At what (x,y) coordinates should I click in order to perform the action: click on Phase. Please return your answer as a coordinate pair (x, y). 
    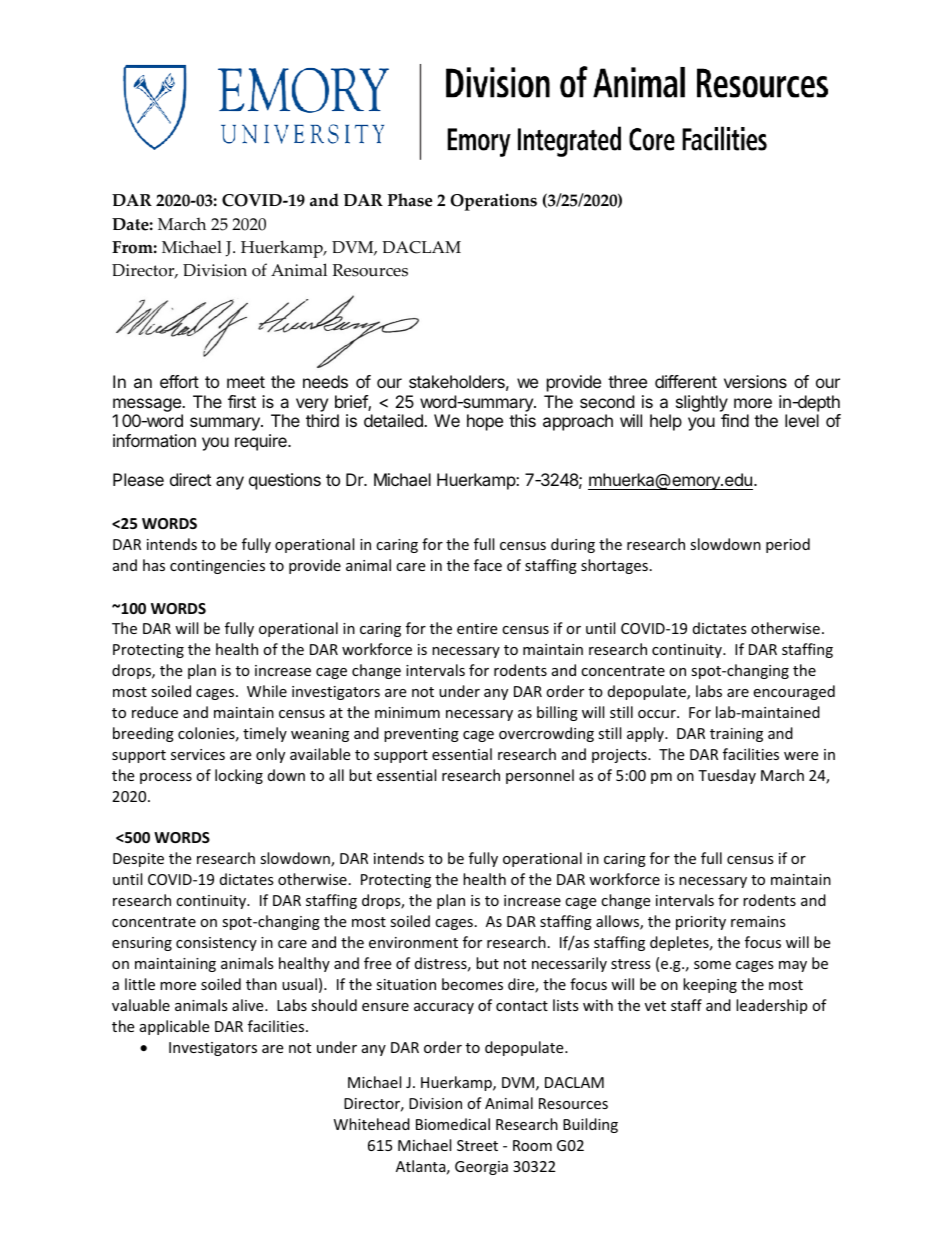
    Looking at the image, I should click on (410, 200).
